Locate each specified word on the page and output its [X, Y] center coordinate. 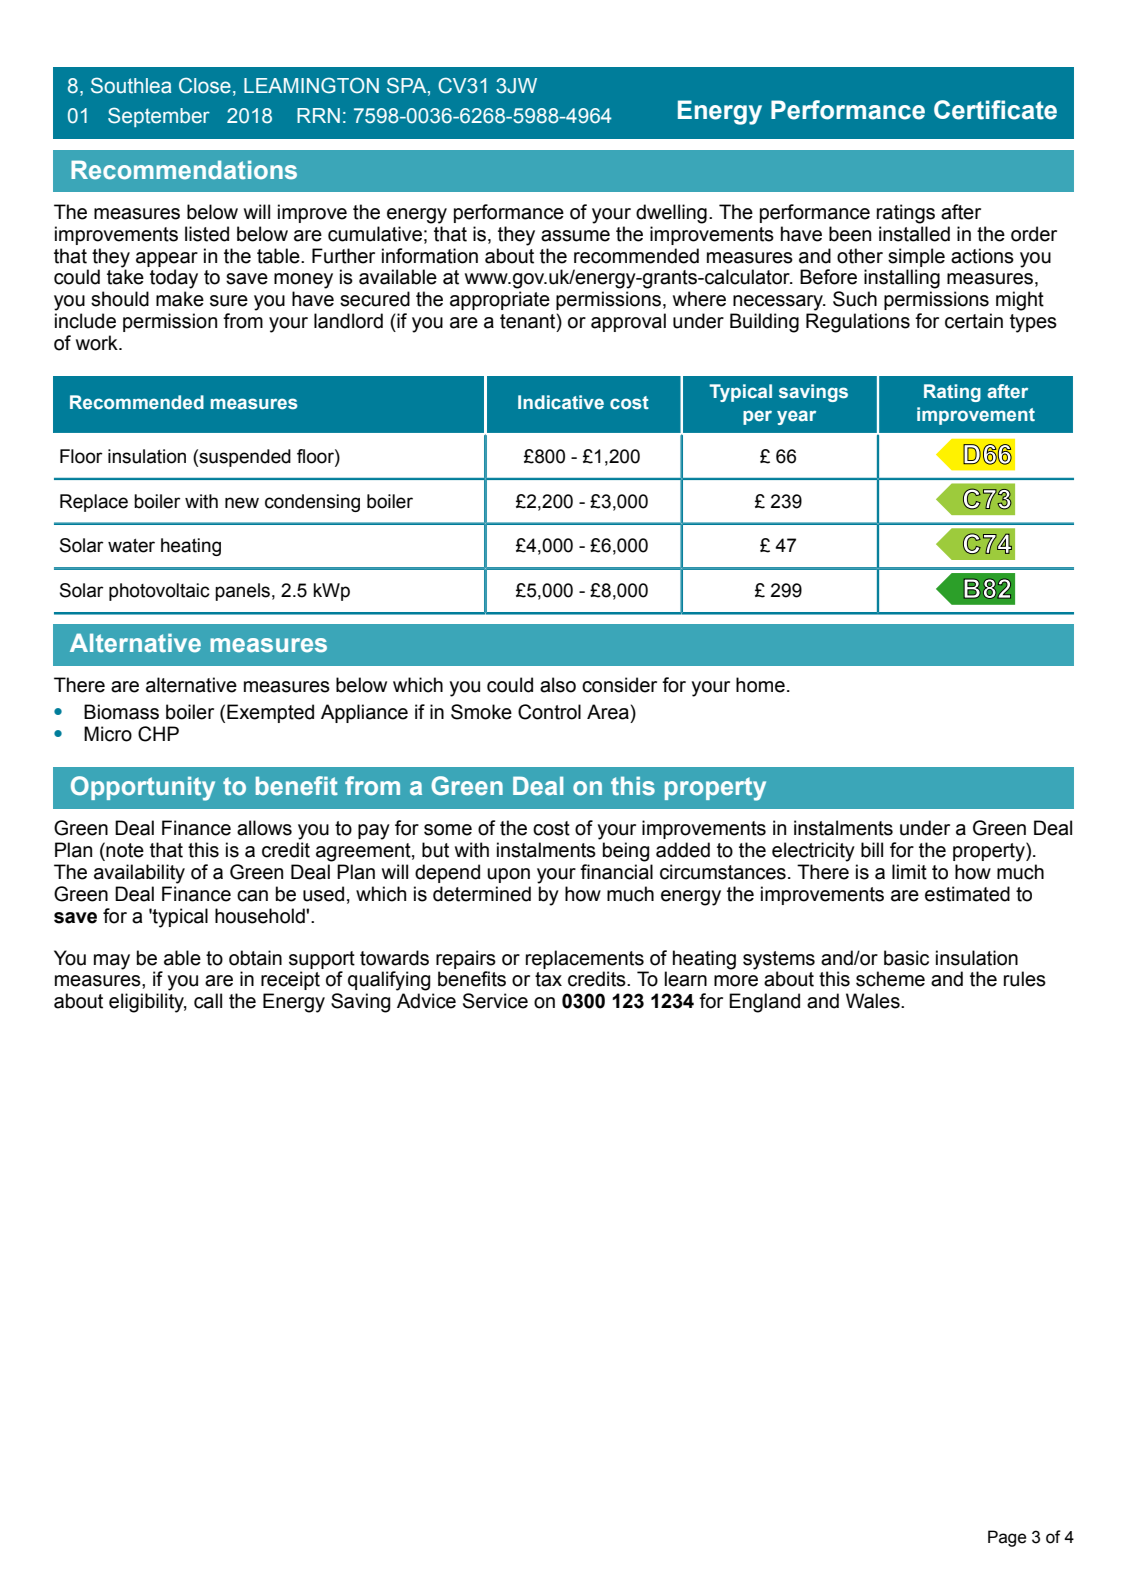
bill [872, 850]
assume [575, 236]
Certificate [995, 110]
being [626, 852]
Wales [874, 1001]
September [159, 117]
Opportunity [143, 788]
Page [1007, 1538]
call [208, 1001]
